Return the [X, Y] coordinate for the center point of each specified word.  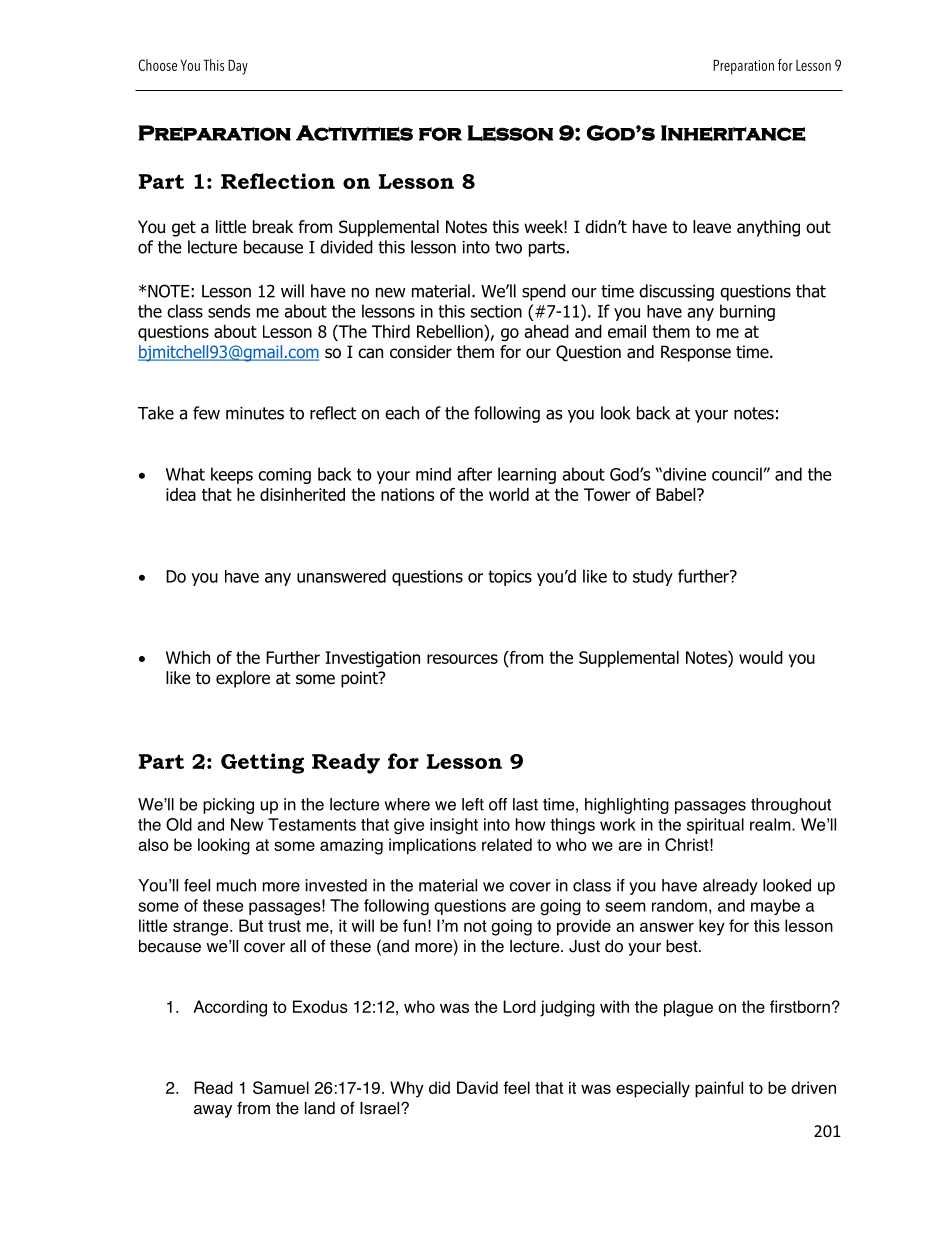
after [474, 474]
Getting [262, 763]
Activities [354, 133]
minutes [255, 413]
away [213, 1111]
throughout [791, 806]
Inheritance [733, 133]
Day [238, 67]
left [473, 804]
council [737, 474]
